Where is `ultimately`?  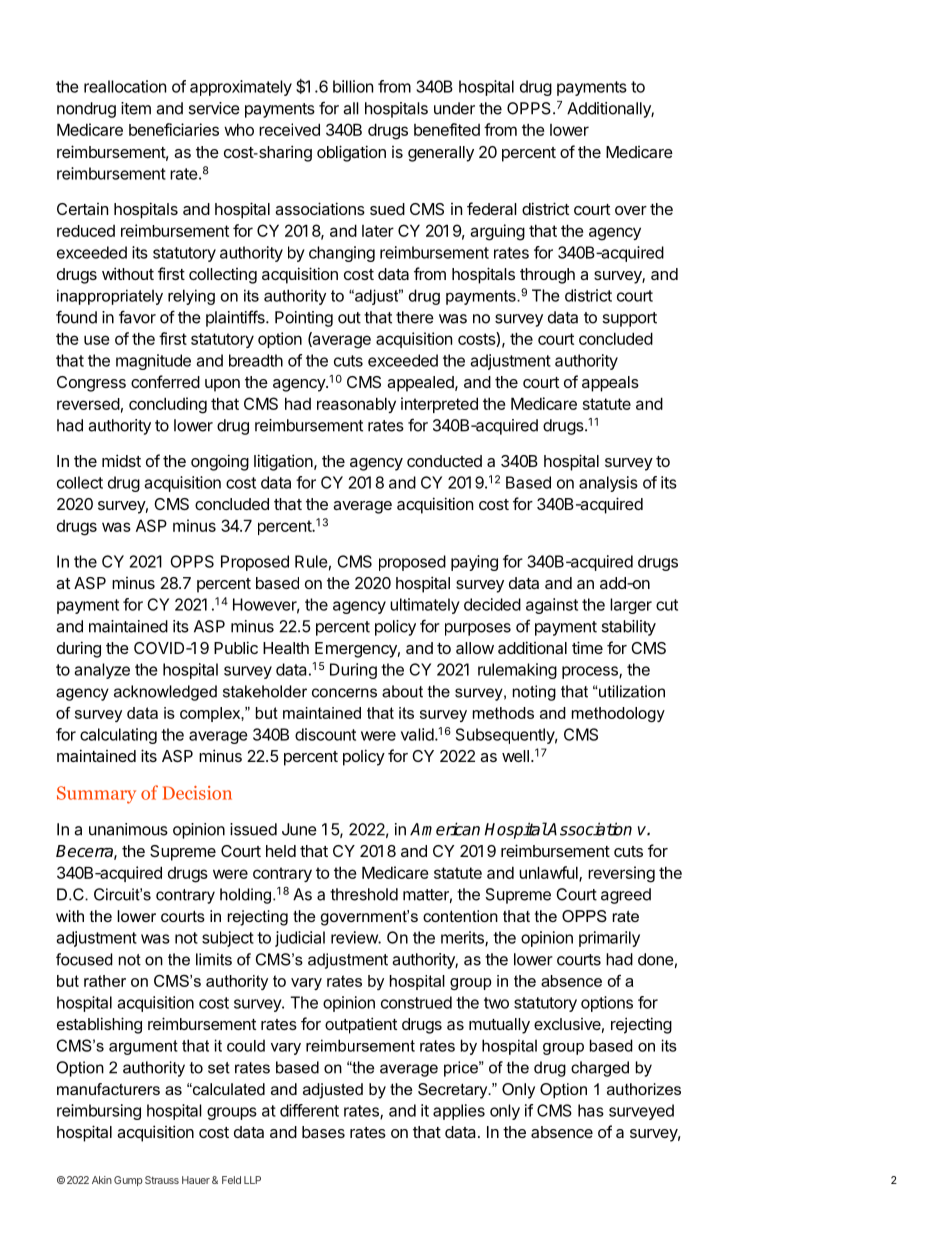
ultimately is located at coordinates (425, 606).
